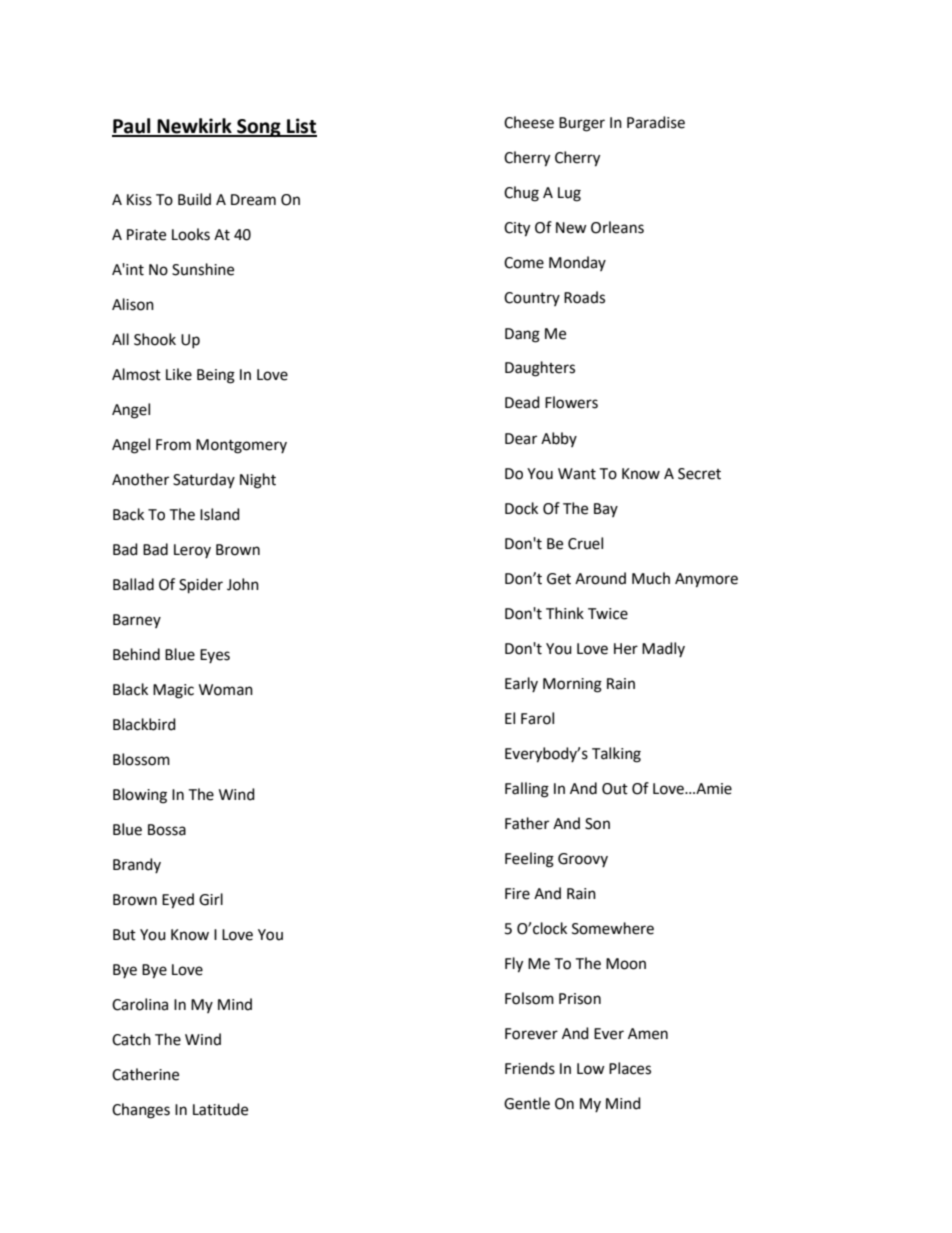 The height and width of the screenshot is (1233, 952). Describe the element at coordinates (583, 860) in the screenshot. I see `Groovy` at that location.
